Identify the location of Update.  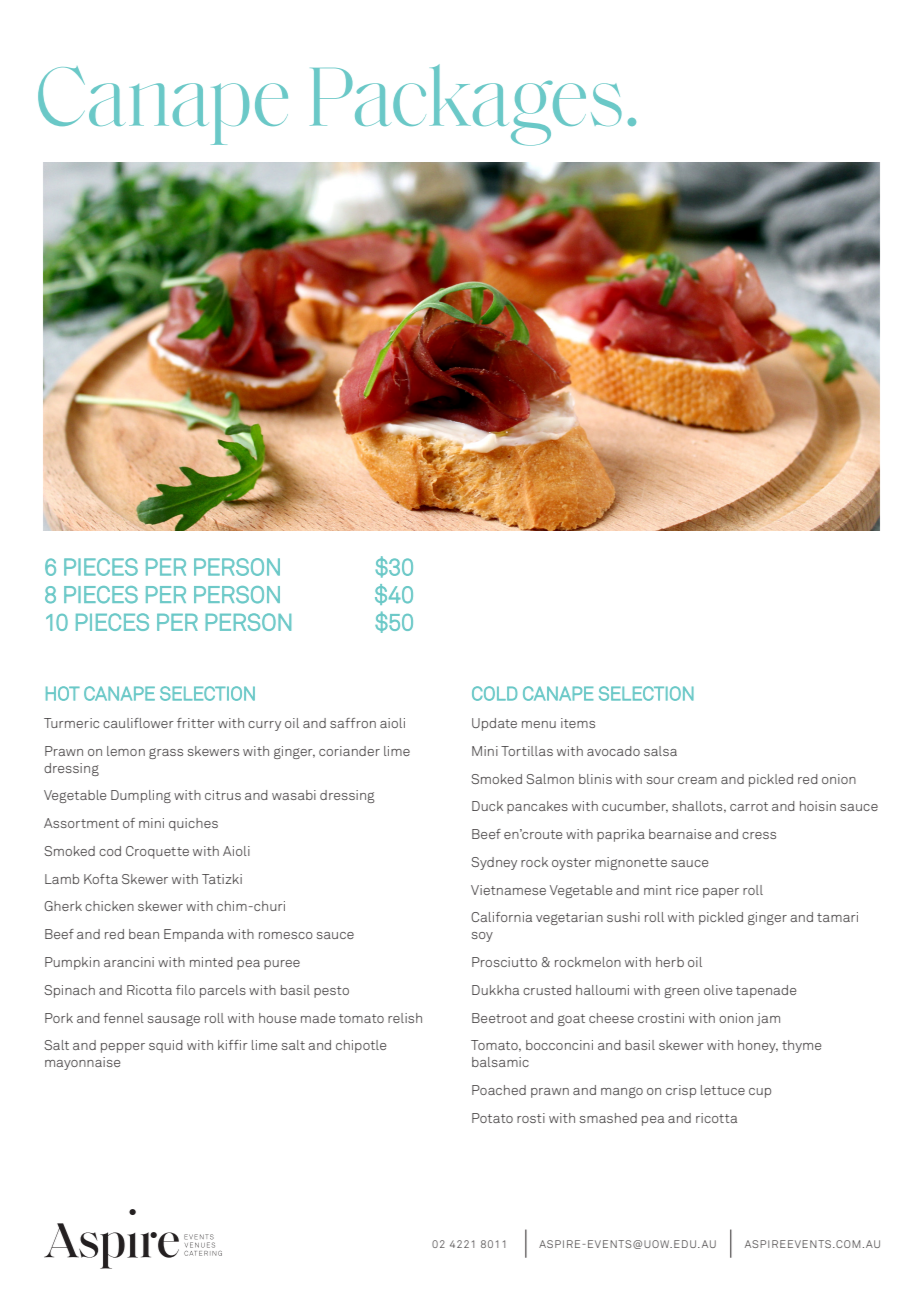
(494, 724).
